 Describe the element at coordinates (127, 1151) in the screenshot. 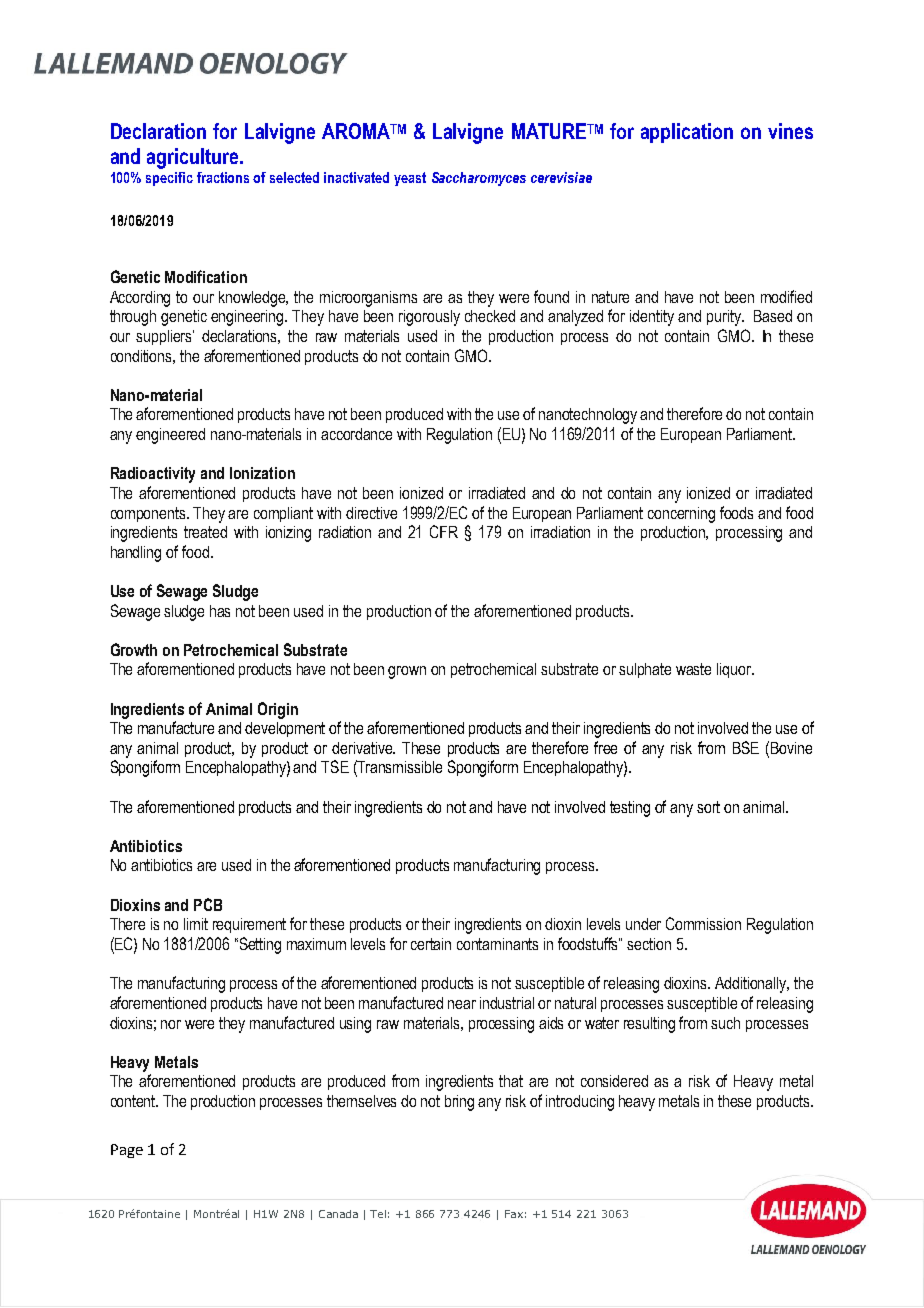

I see `Page` at that location.
